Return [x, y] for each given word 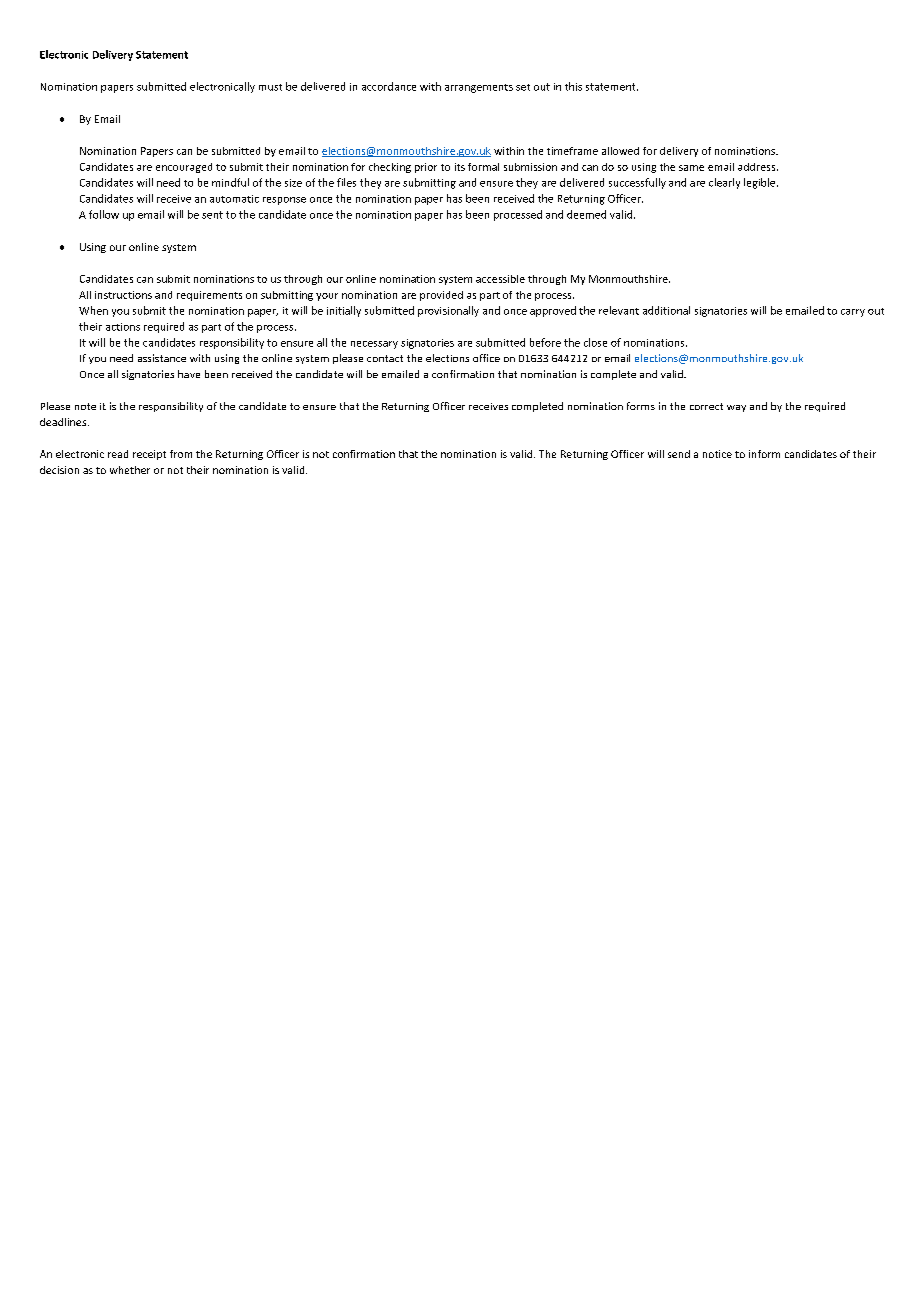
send [679, 454]
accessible [500, 279]
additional [666, 310]
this [573, 86]
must [270, 87]
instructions [123, 295]
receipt [149, 455]
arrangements [479, 88]
